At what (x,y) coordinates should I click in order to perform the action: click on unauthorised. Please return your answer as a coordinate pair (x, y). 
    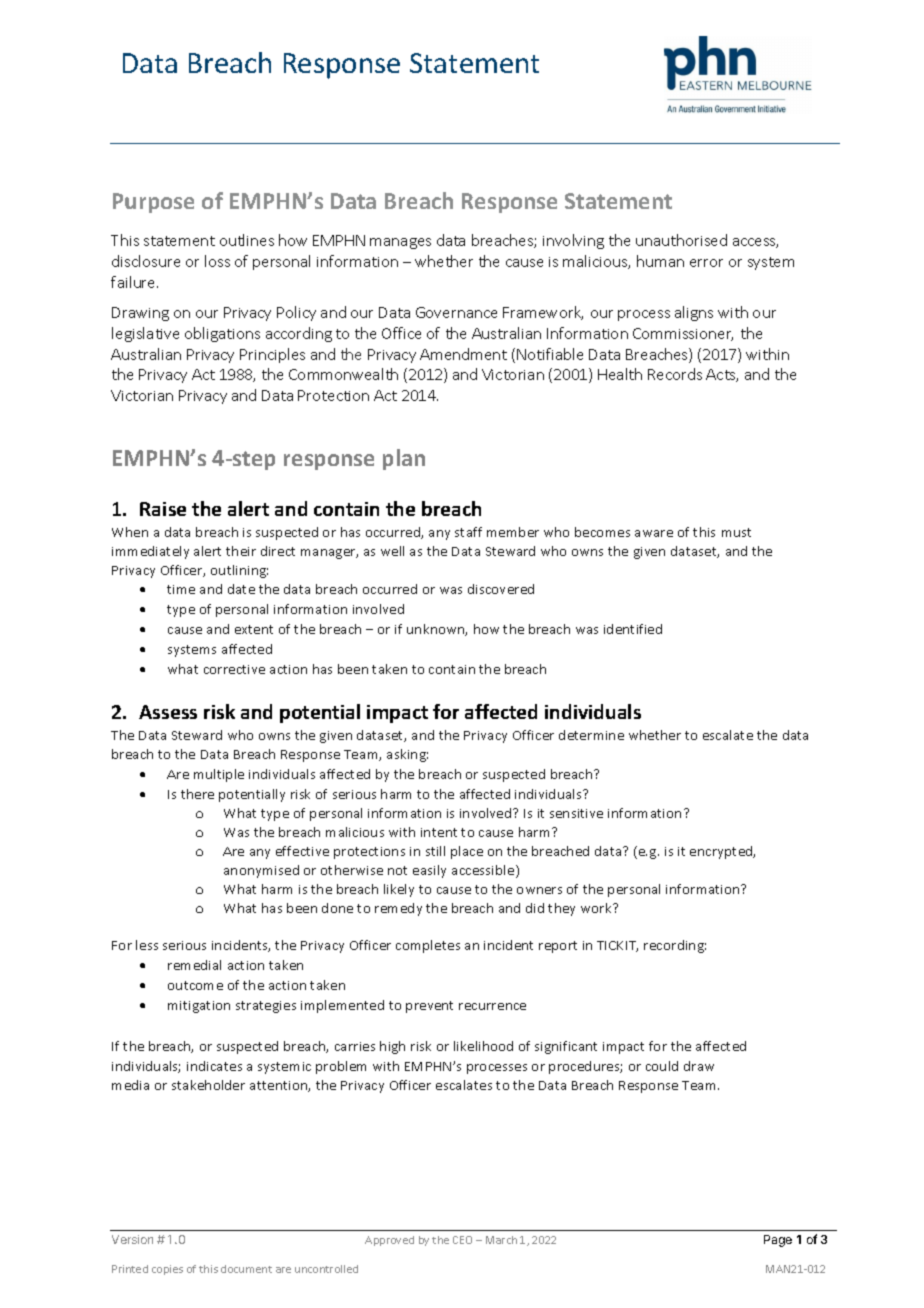
    Looking at the image, I should click on (681, 240).
